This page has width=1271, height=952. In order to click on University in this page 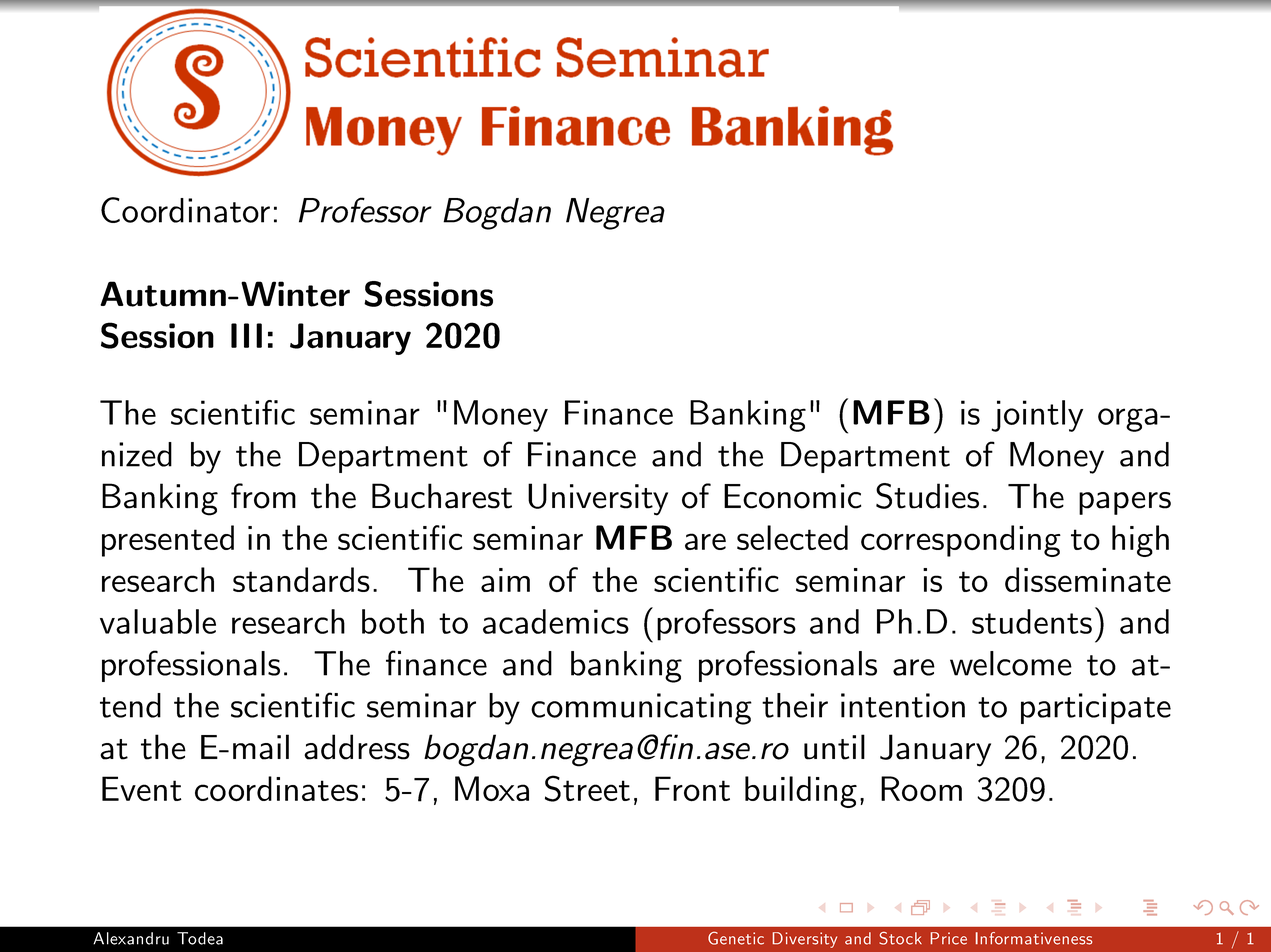, I will do `click(598, 499)`.
